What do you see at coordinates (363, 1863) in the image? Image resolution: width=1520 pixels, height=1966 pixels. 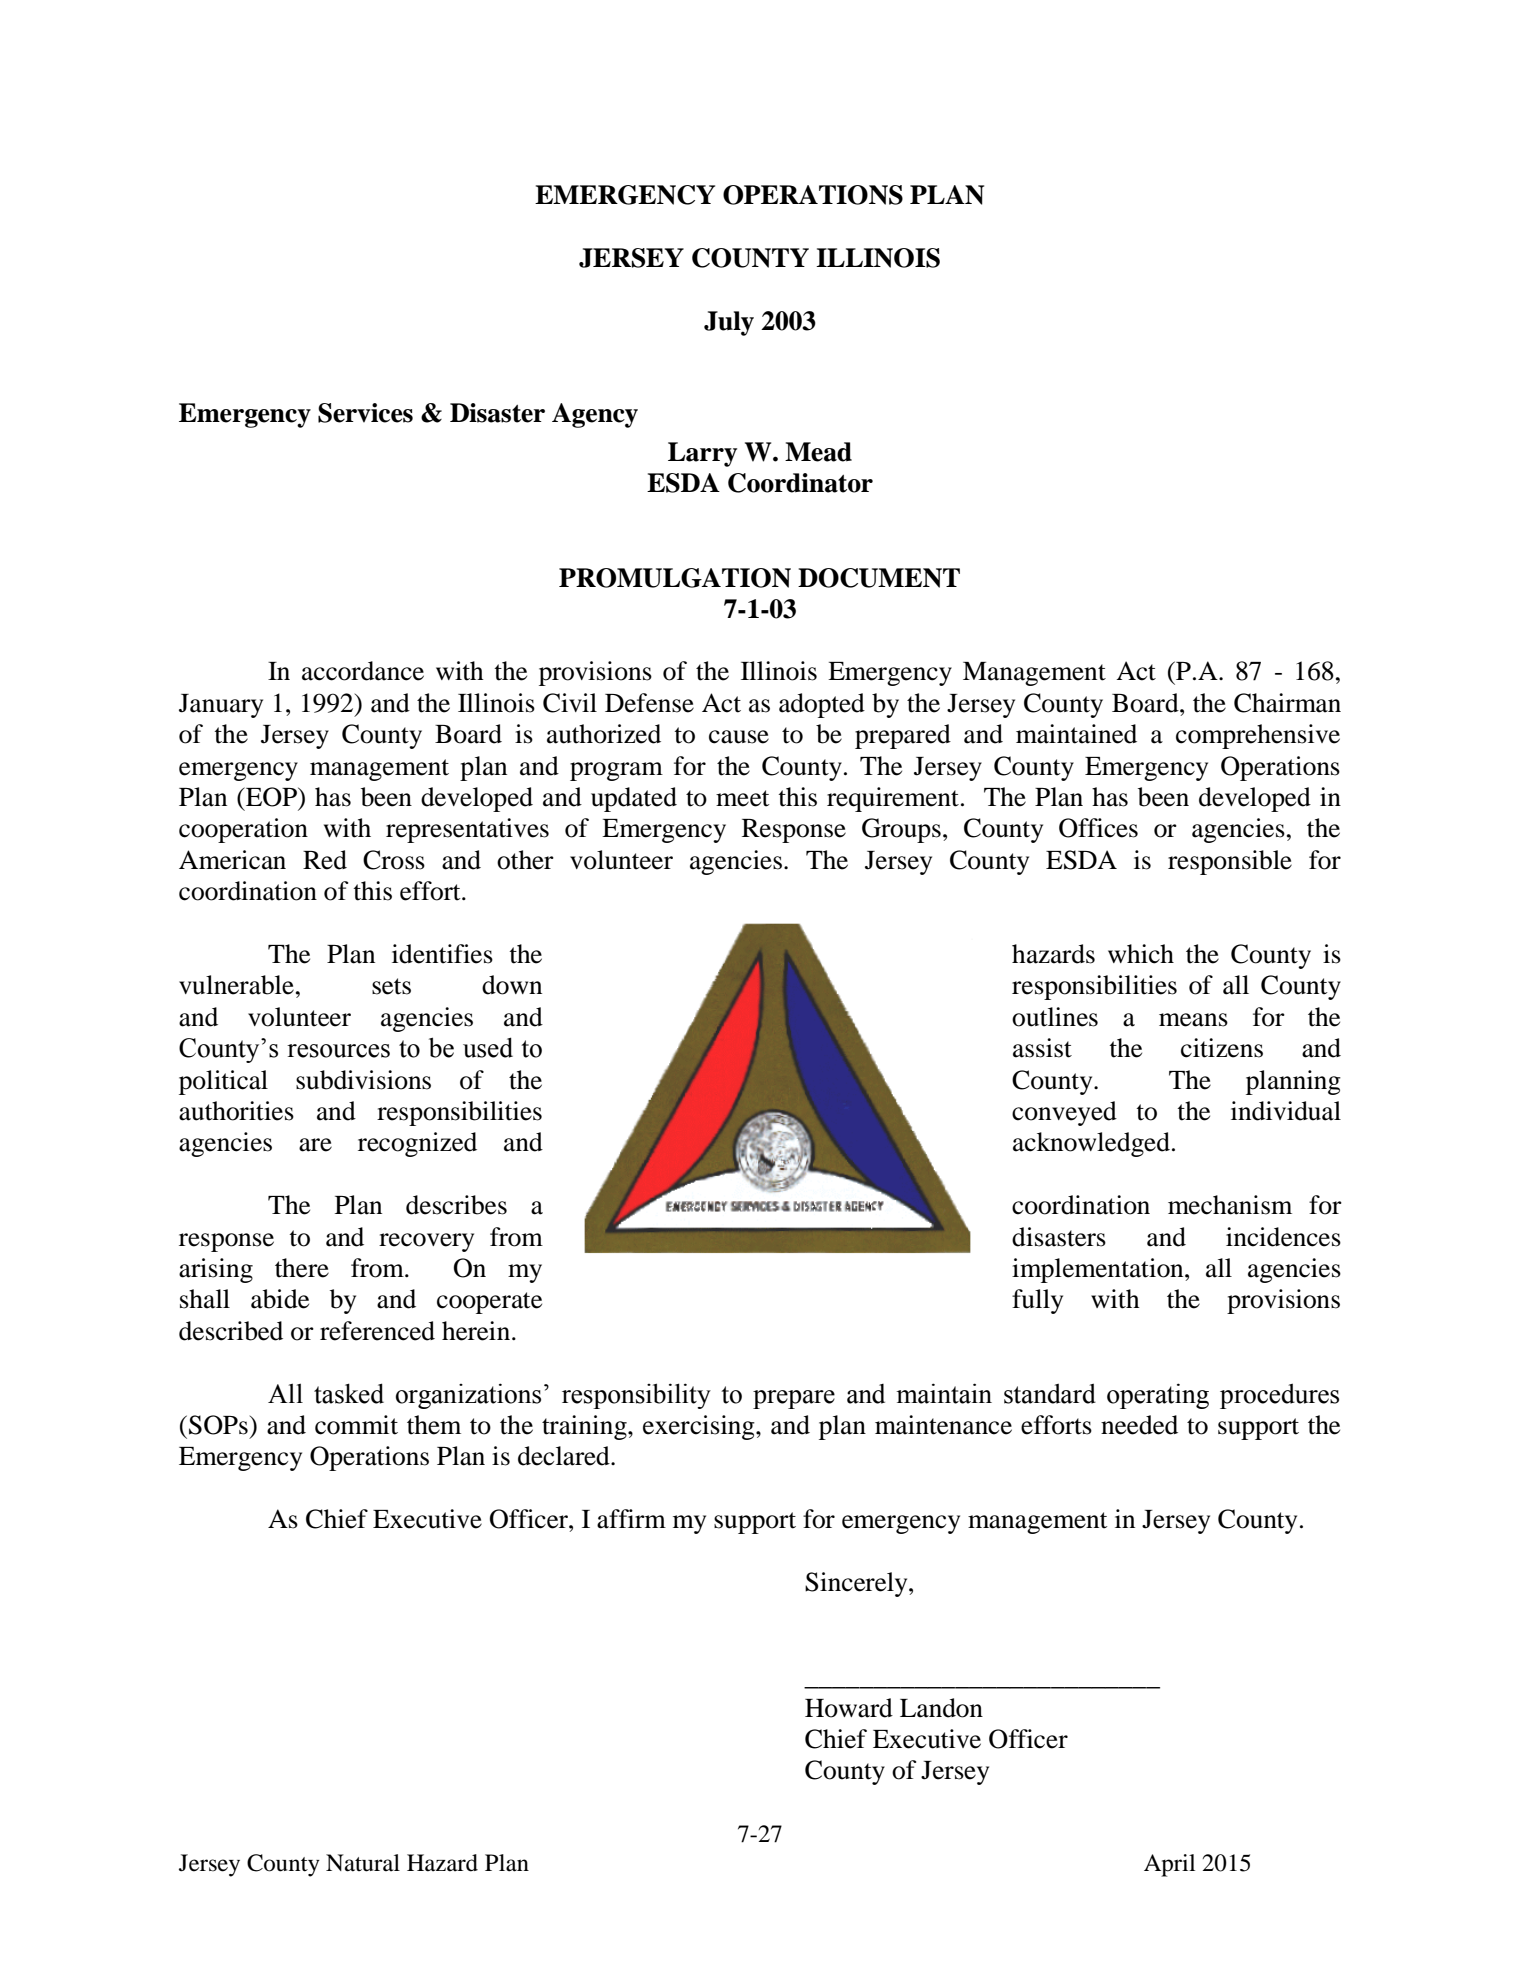 I see `Natural` at bounding box center [363, 1863].
